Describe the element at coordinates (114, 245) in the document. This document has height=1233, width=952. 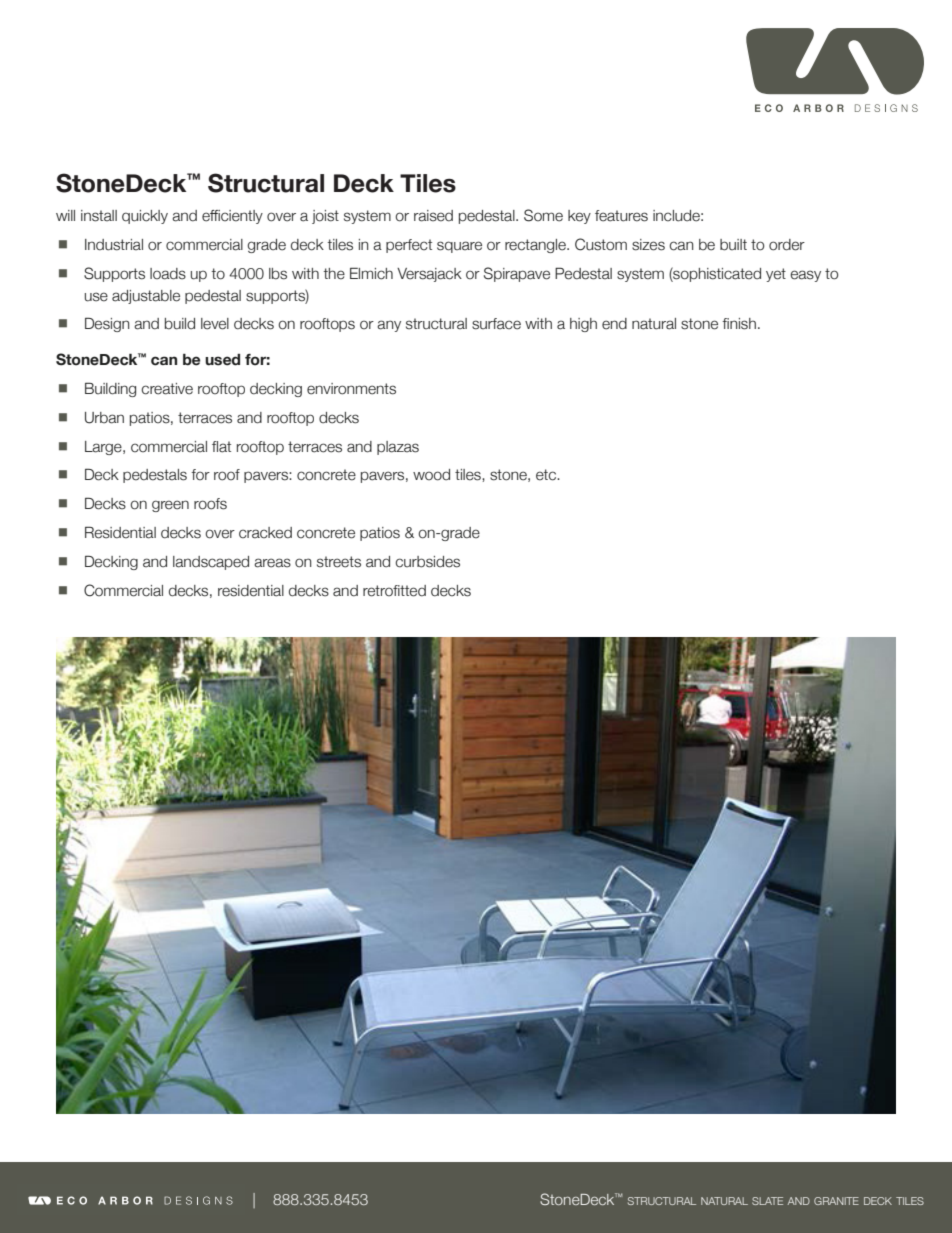
I see `Industrial` at that location.
